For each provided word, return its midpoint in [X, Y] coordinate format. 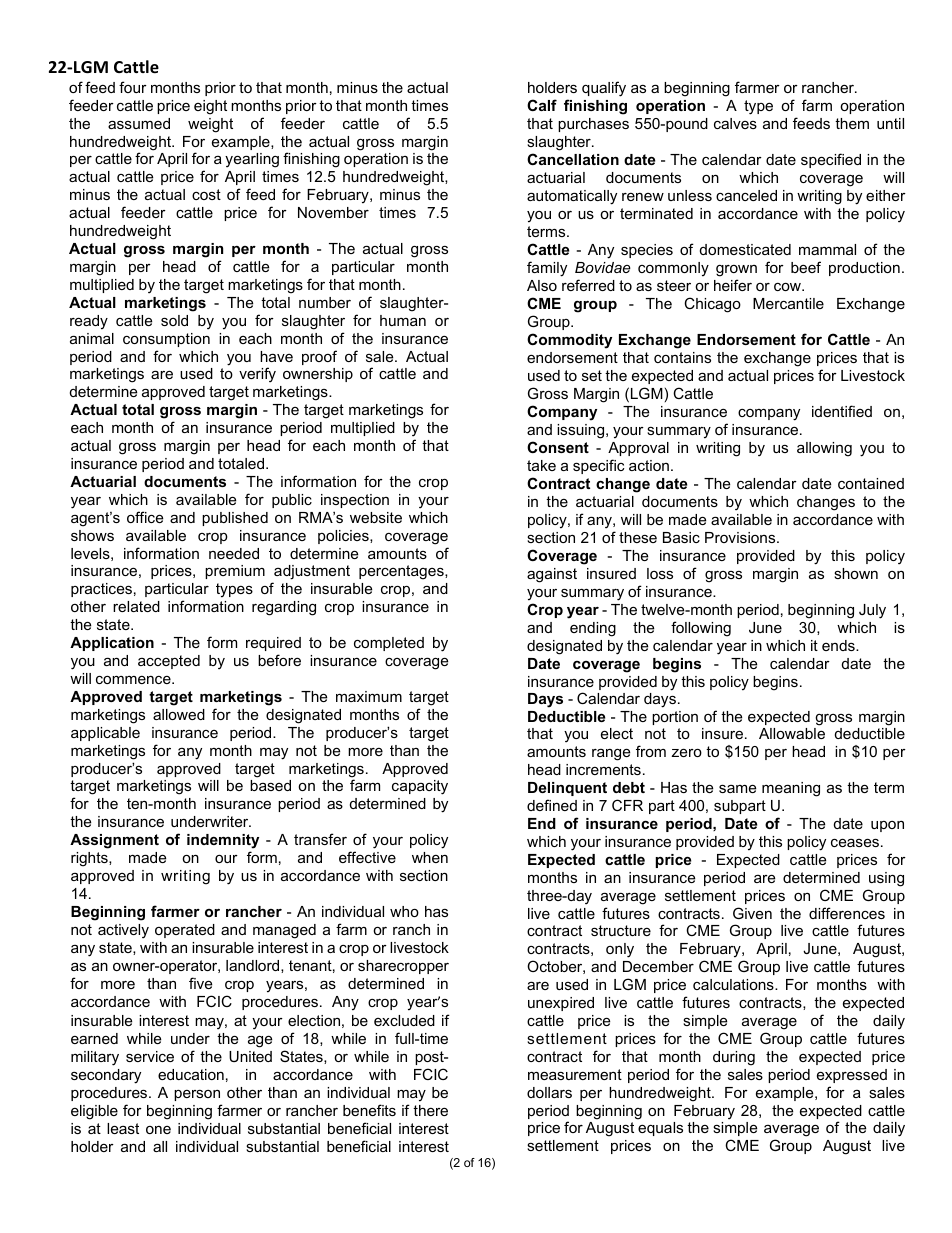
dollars [549, 1092]
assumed [139, 123]
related [136, 606]
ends [839, 645]
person [197, 1095]
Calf [542, 105]
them [852, 123]
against [552, 575]
